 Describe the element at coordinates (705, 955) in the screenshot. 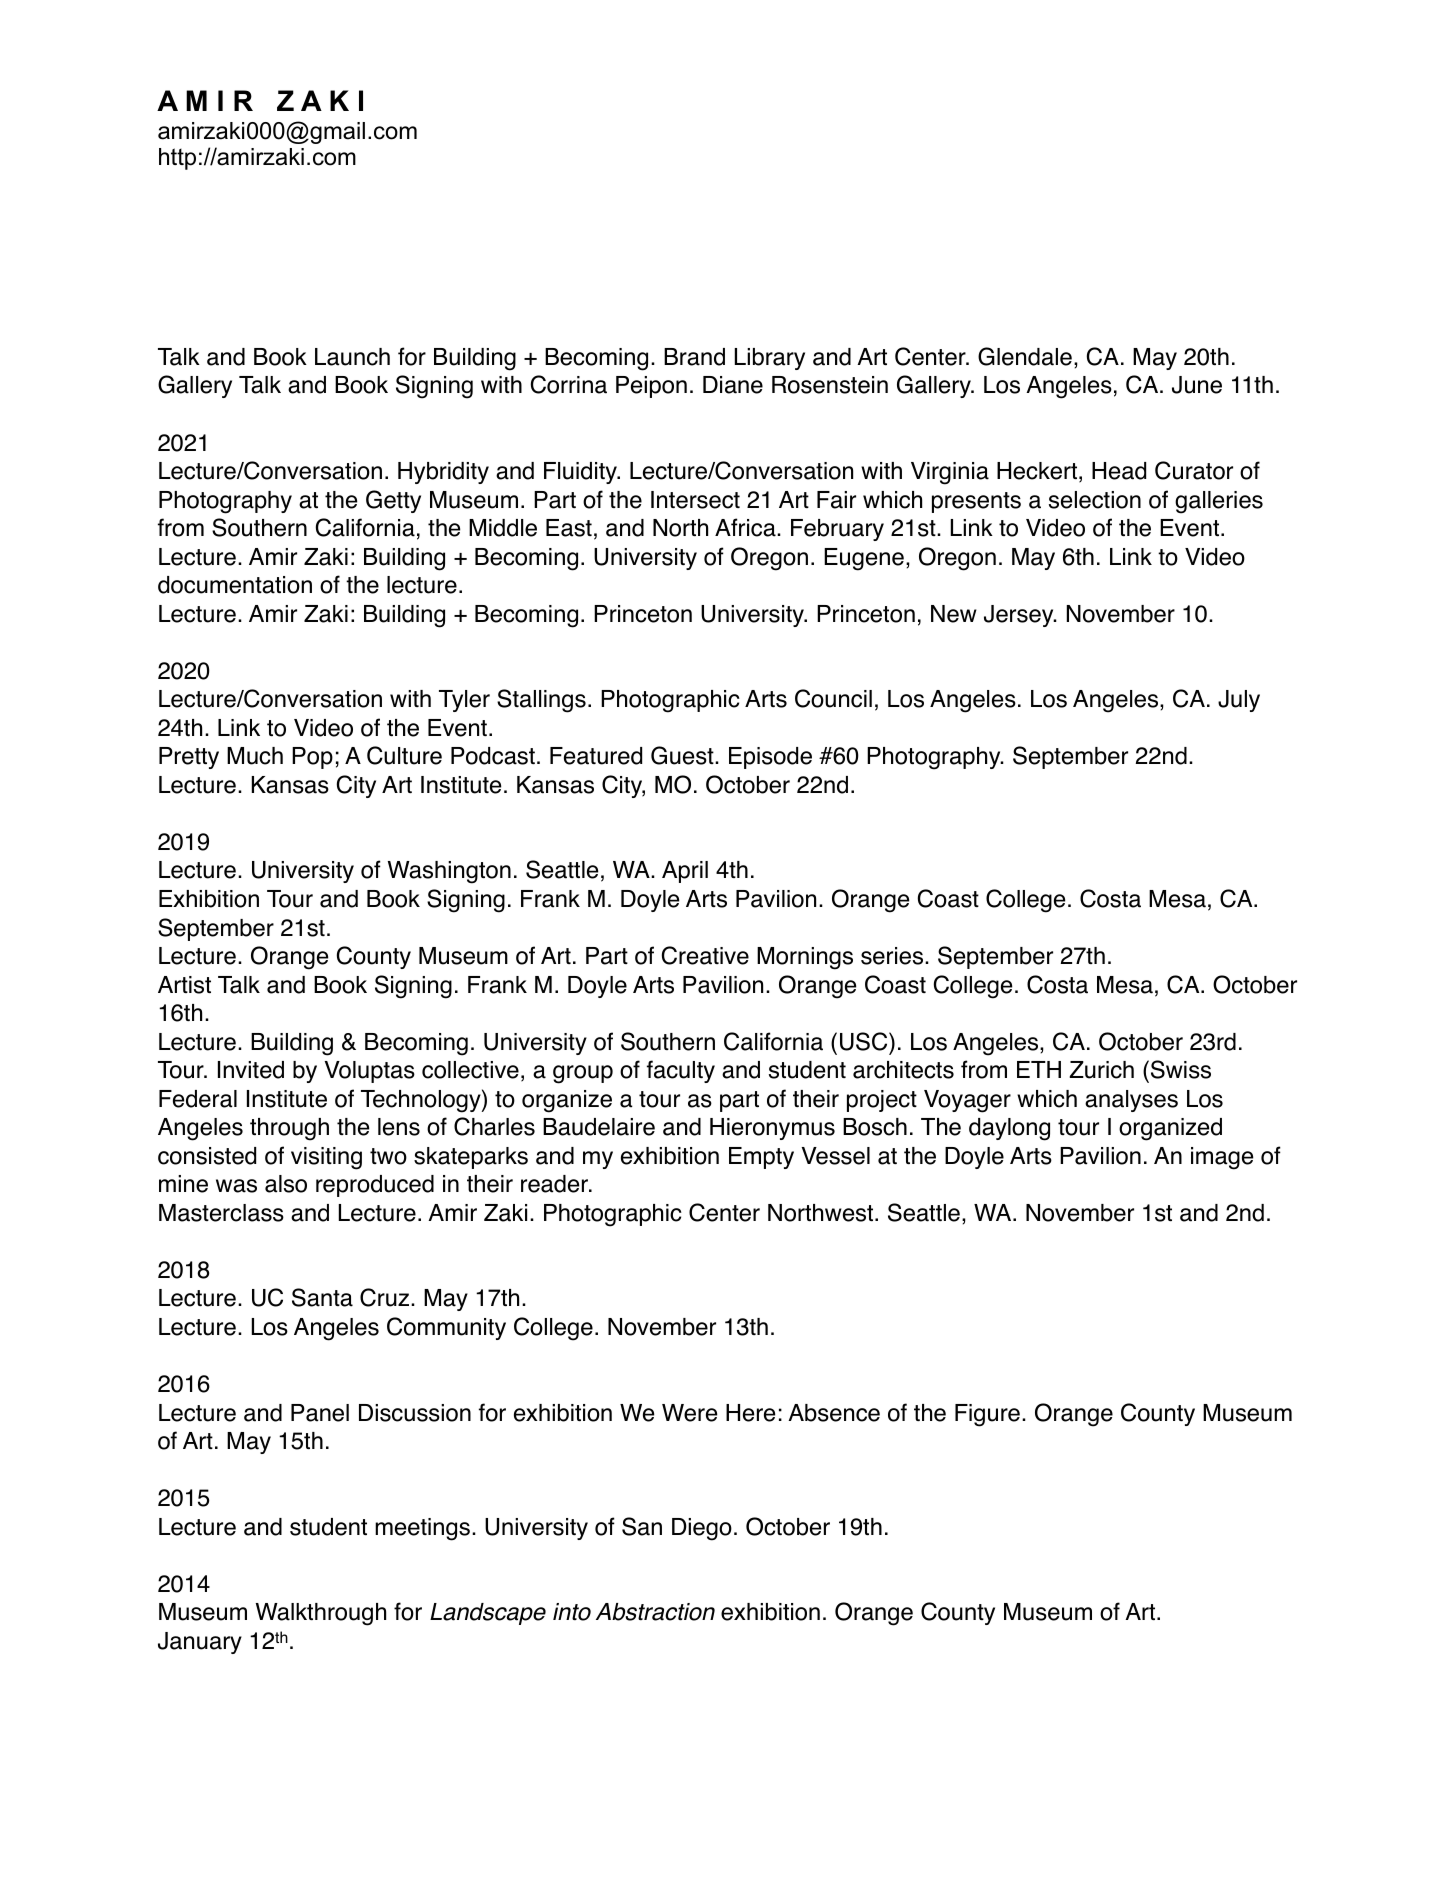

I see `Creative` at that location.
